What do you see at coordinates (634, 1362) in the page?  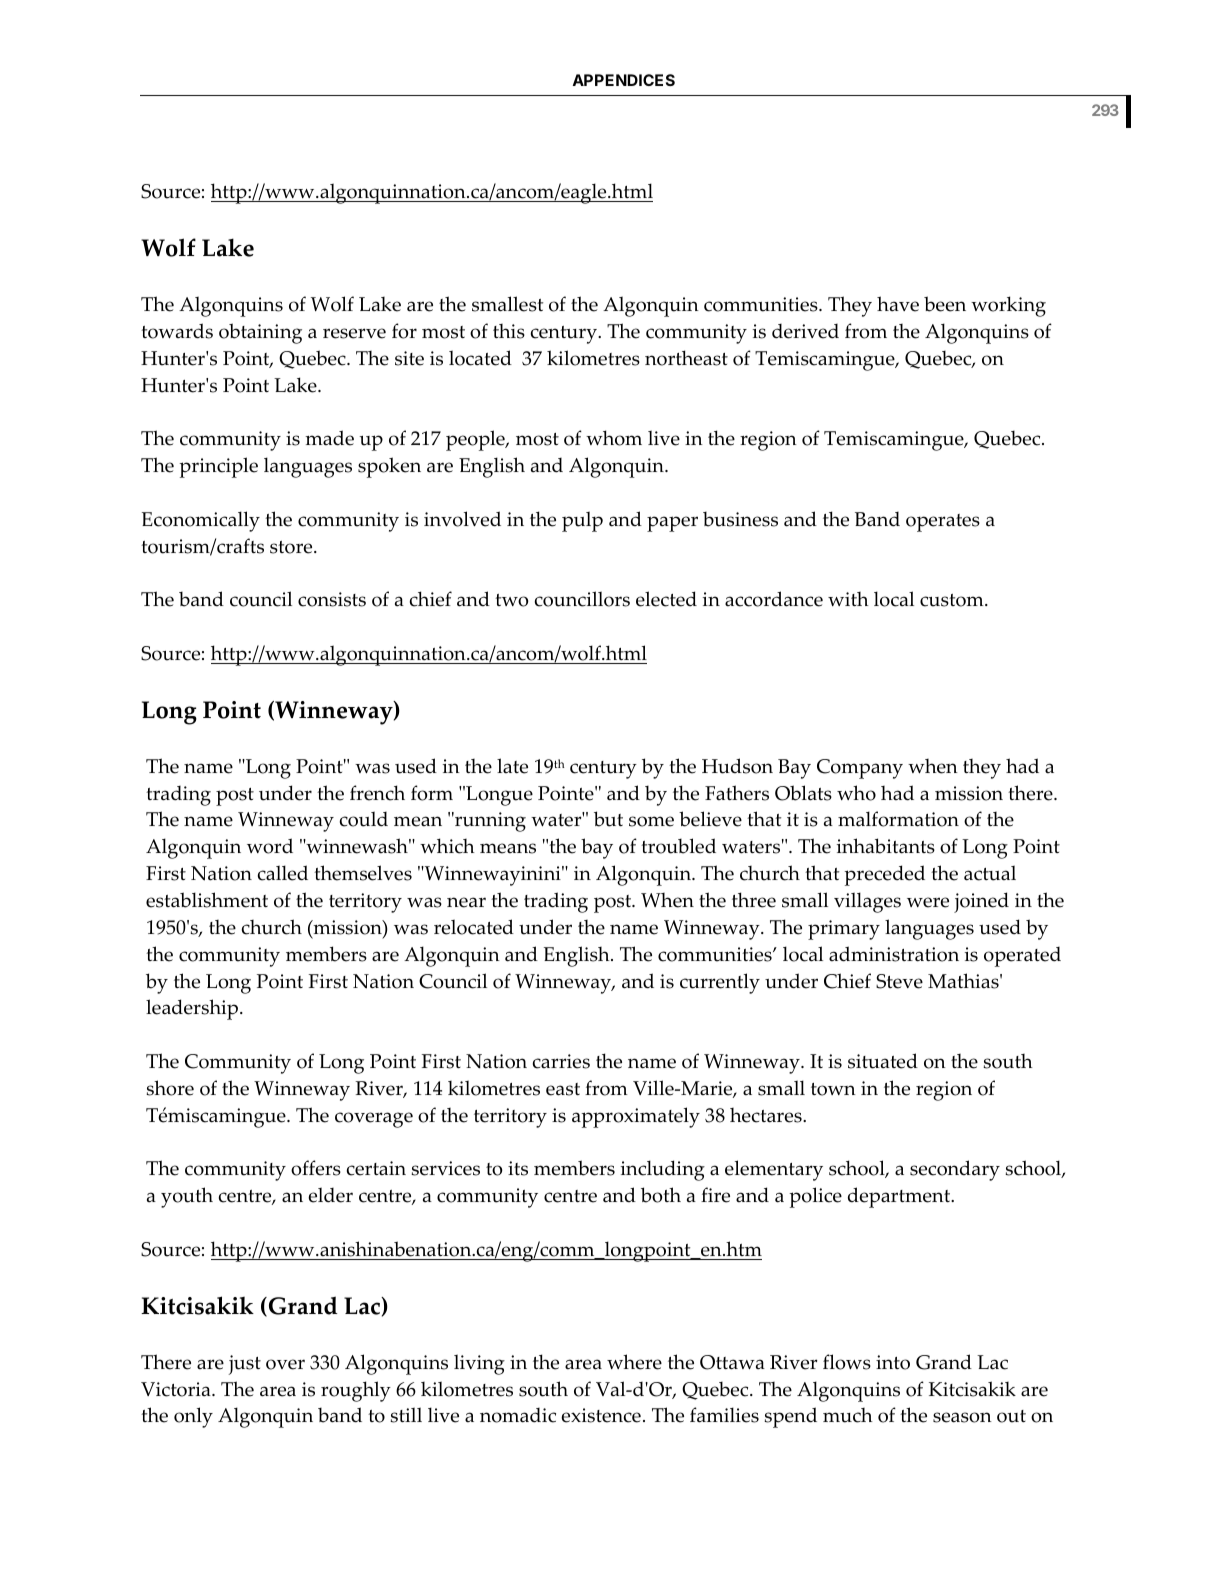 I see `where` at bounding box center [634, 1362].
